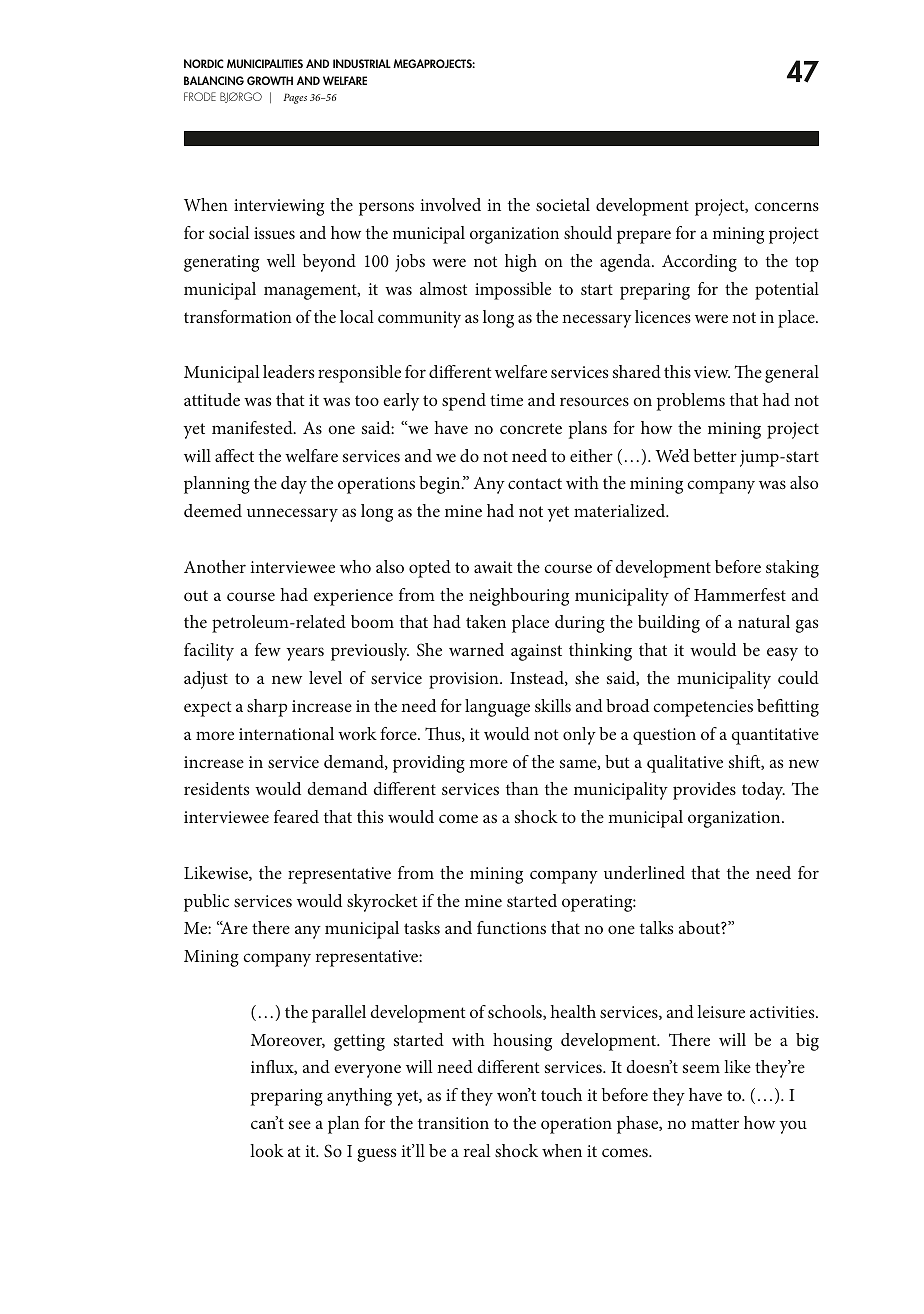 The width and height of the screenshot is (924, 1314). Describe the element at coordinates (267, 1150) in the screenshot. I see `look` at that location.
